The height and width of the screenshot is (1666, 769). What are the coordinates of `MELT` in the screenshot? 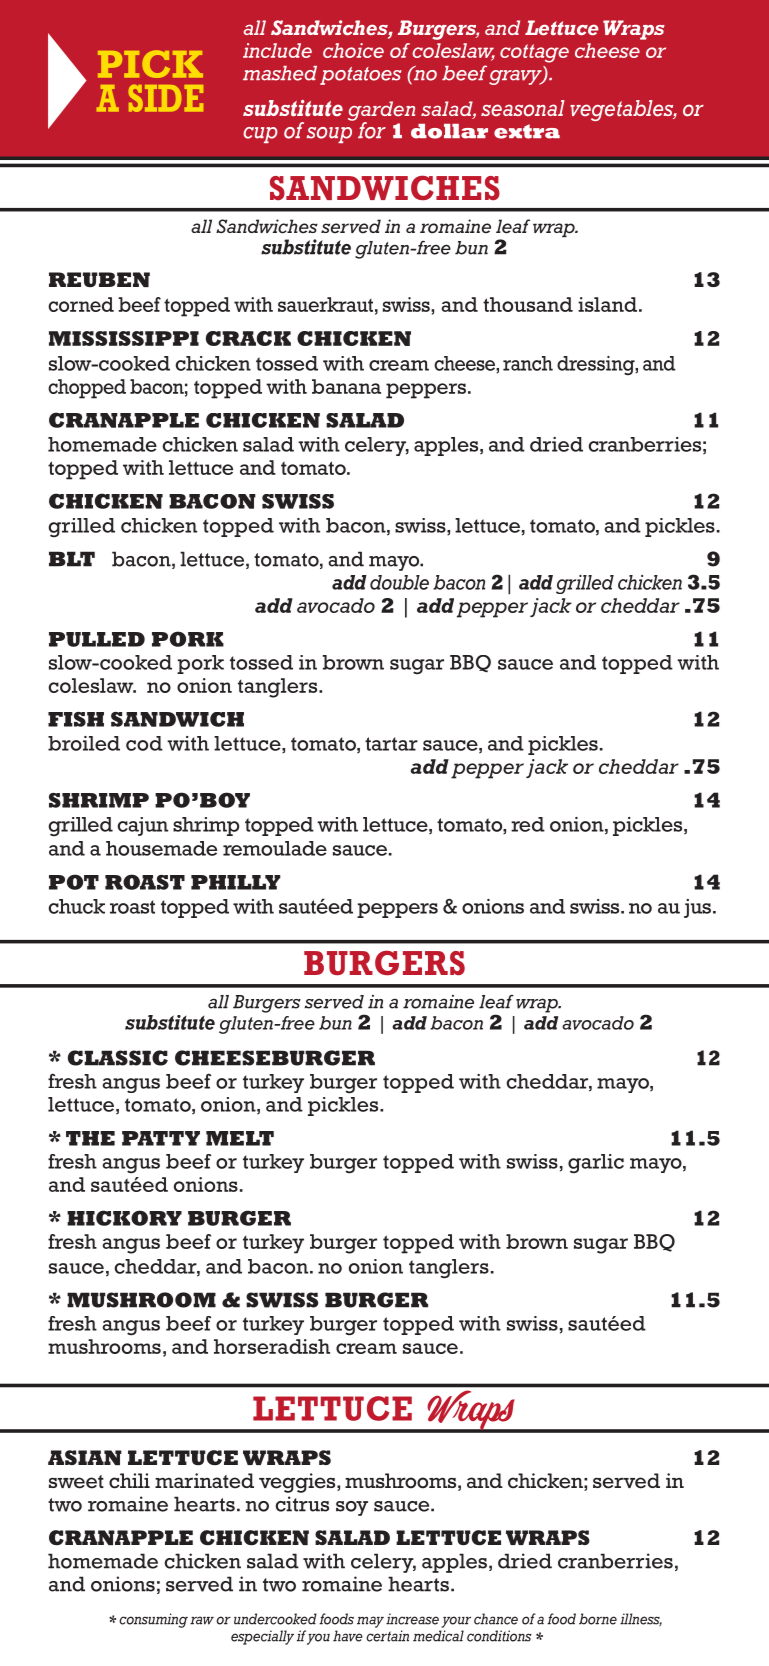 It's located at (240, 1138).
